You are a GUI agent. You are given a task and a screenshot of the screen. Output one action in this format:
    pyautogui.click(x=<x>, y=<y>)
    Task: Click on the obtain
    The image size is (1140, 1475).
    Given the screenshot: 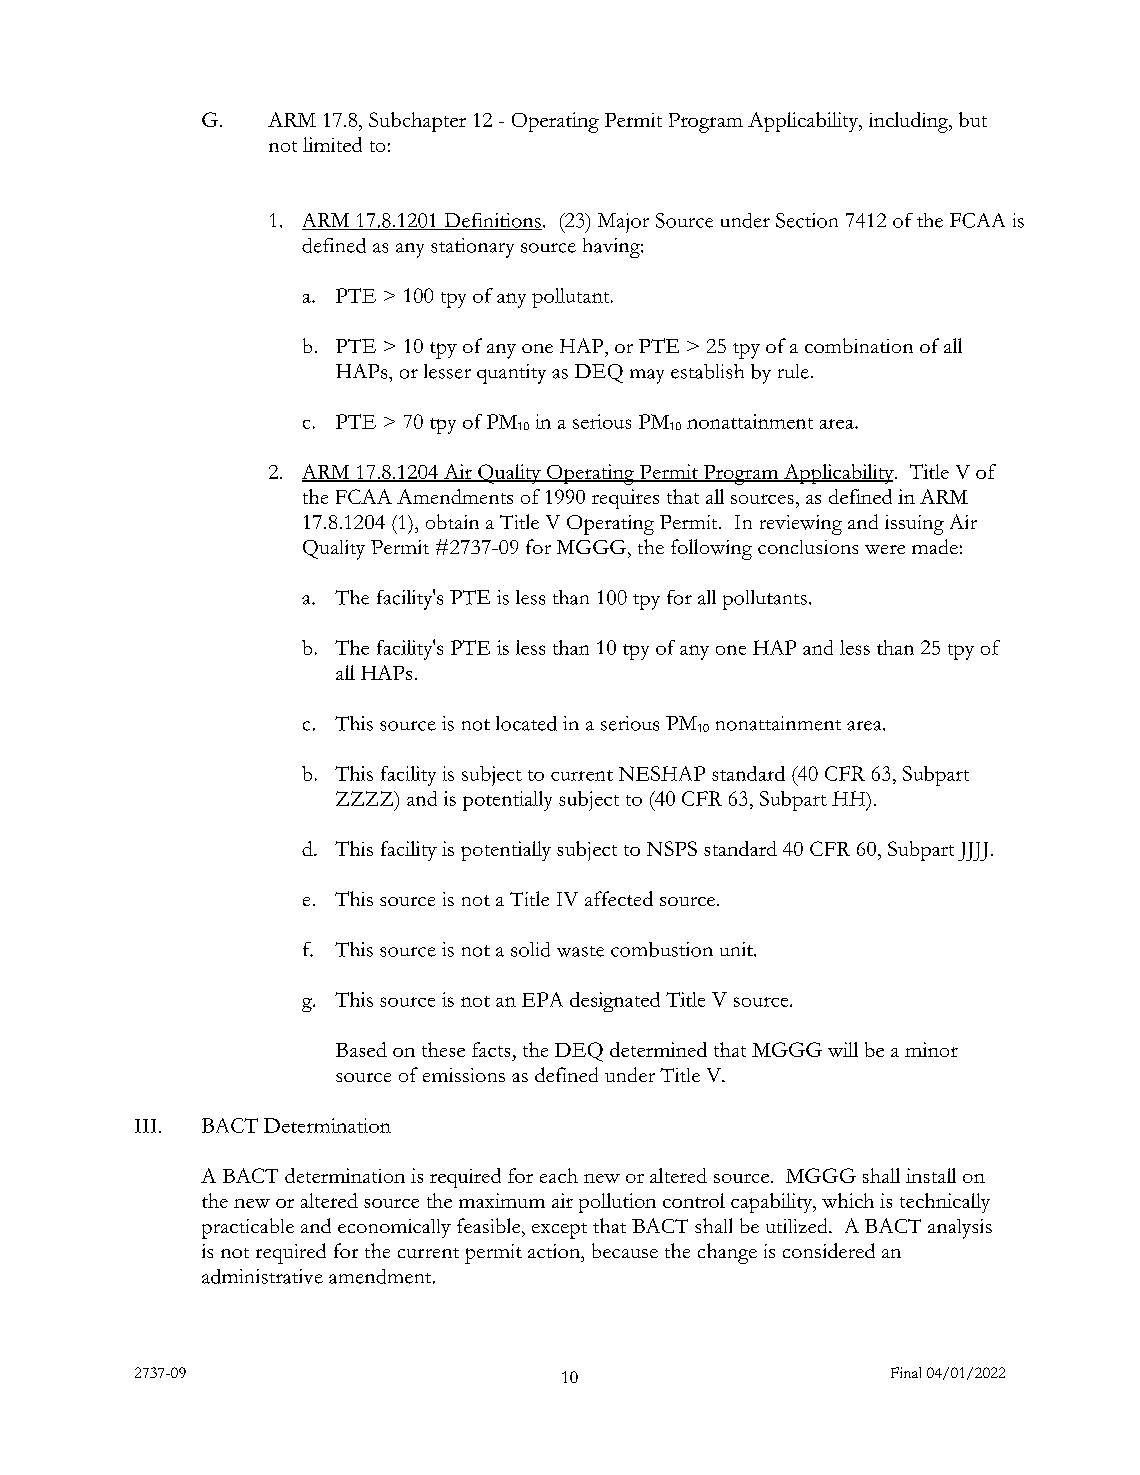 What is the action you would take?
    pyautogui.click(x=452, y=521)
